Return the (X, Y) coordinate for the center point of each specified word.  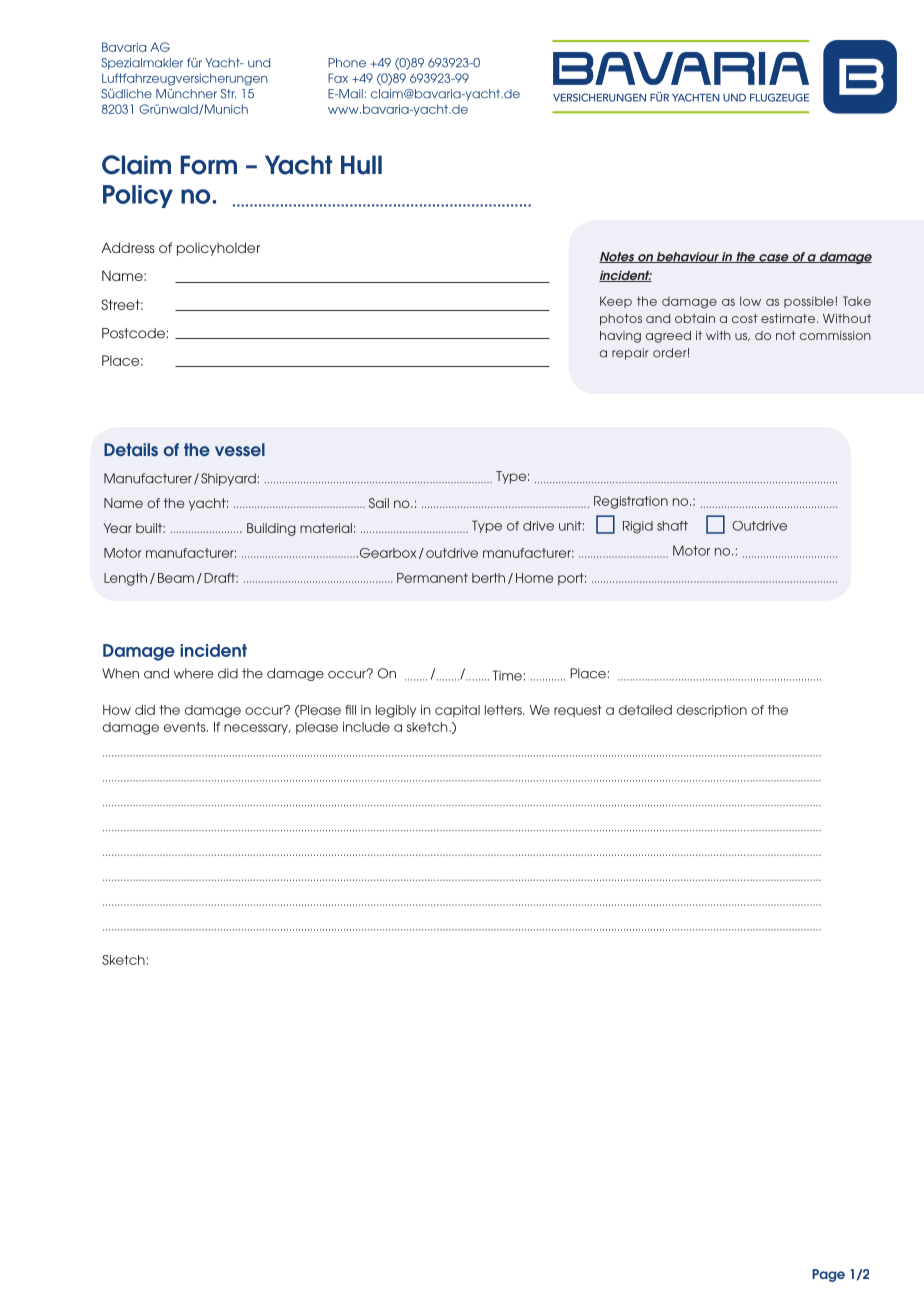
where (194, 673)
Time (507, 675)
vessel (240, 449)
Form (209, 165)
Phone (347, 63)
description (712, 711)
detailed (645, 710)
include (366, 727)
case (774, 258)
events (186, 727)
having (620, 337)
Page (828, 1275)
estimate (788, 318)
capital (457, 711)
